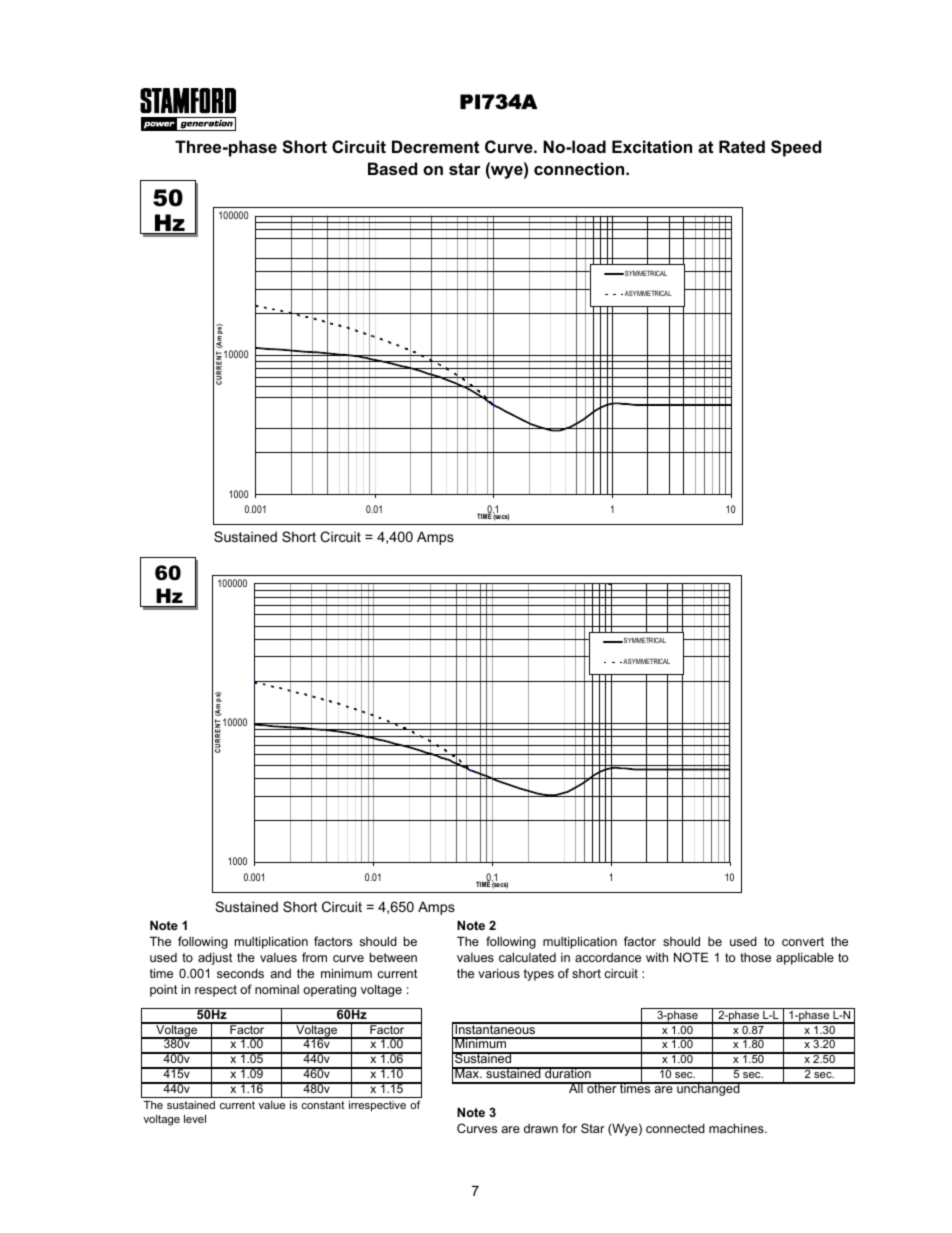  I want to click on Excitation, so click(652, 146).
